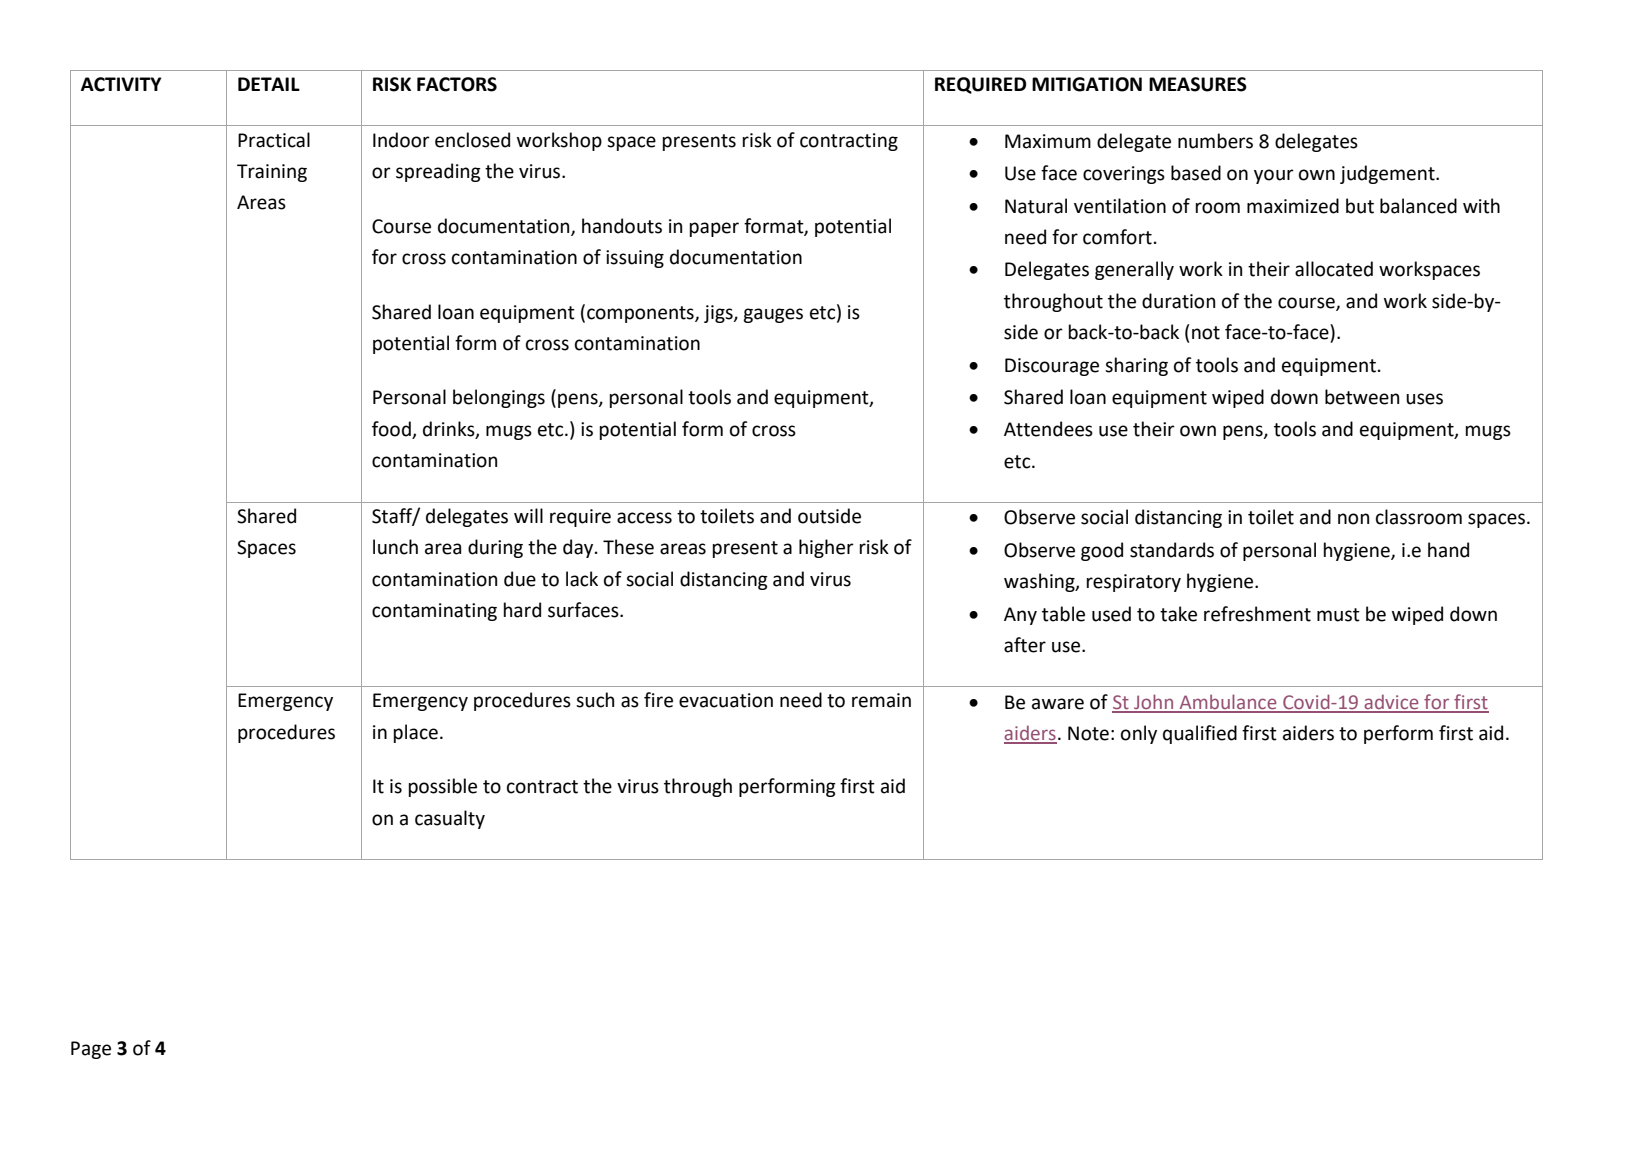 The height and width of the screenshot is (1156, 1635). Describe the element at coordinates (274, 140) in the screenshot. I see `Practical` at that location.
